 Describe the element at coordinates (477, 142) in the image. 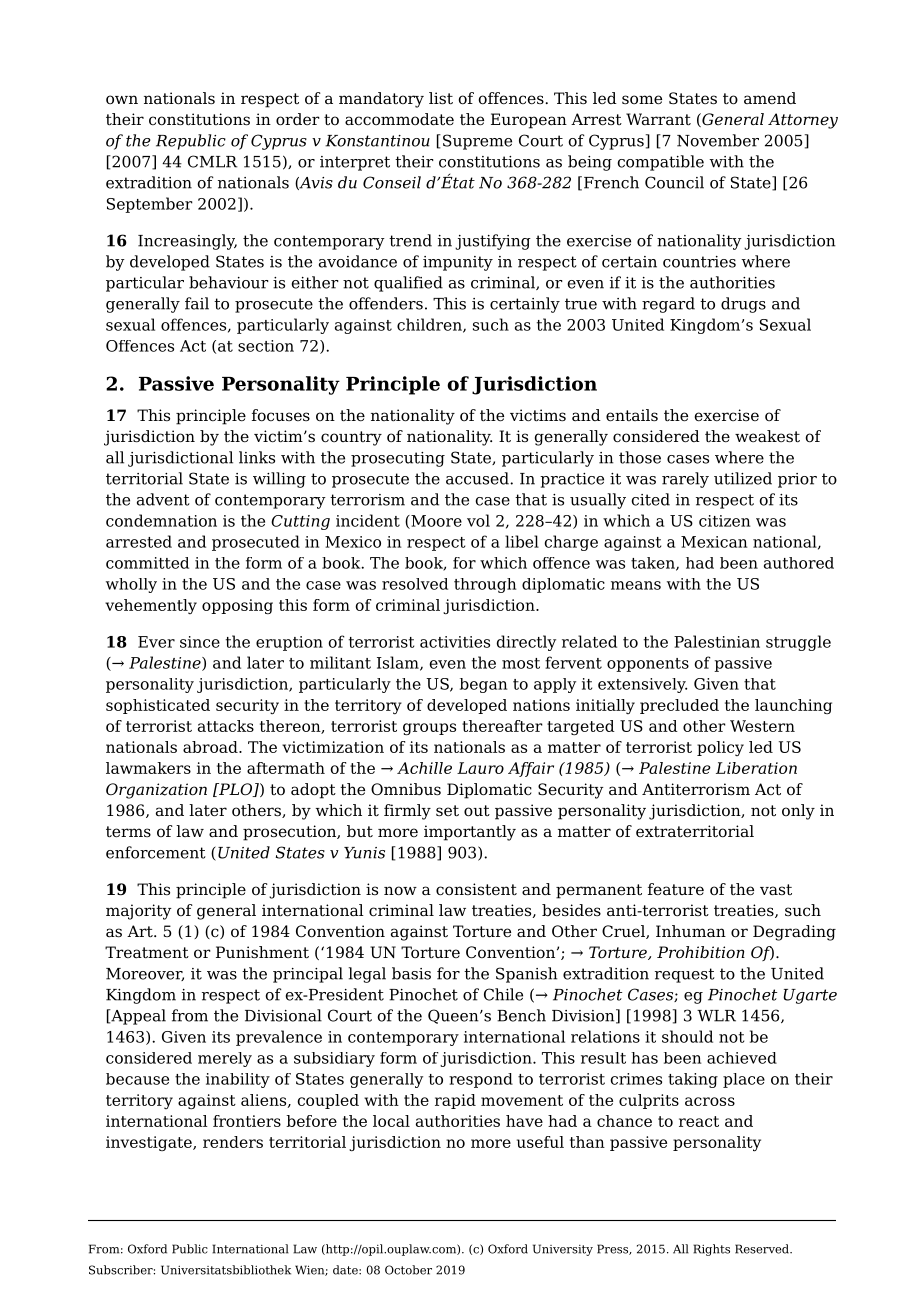

I see `Supreme` at that location.
